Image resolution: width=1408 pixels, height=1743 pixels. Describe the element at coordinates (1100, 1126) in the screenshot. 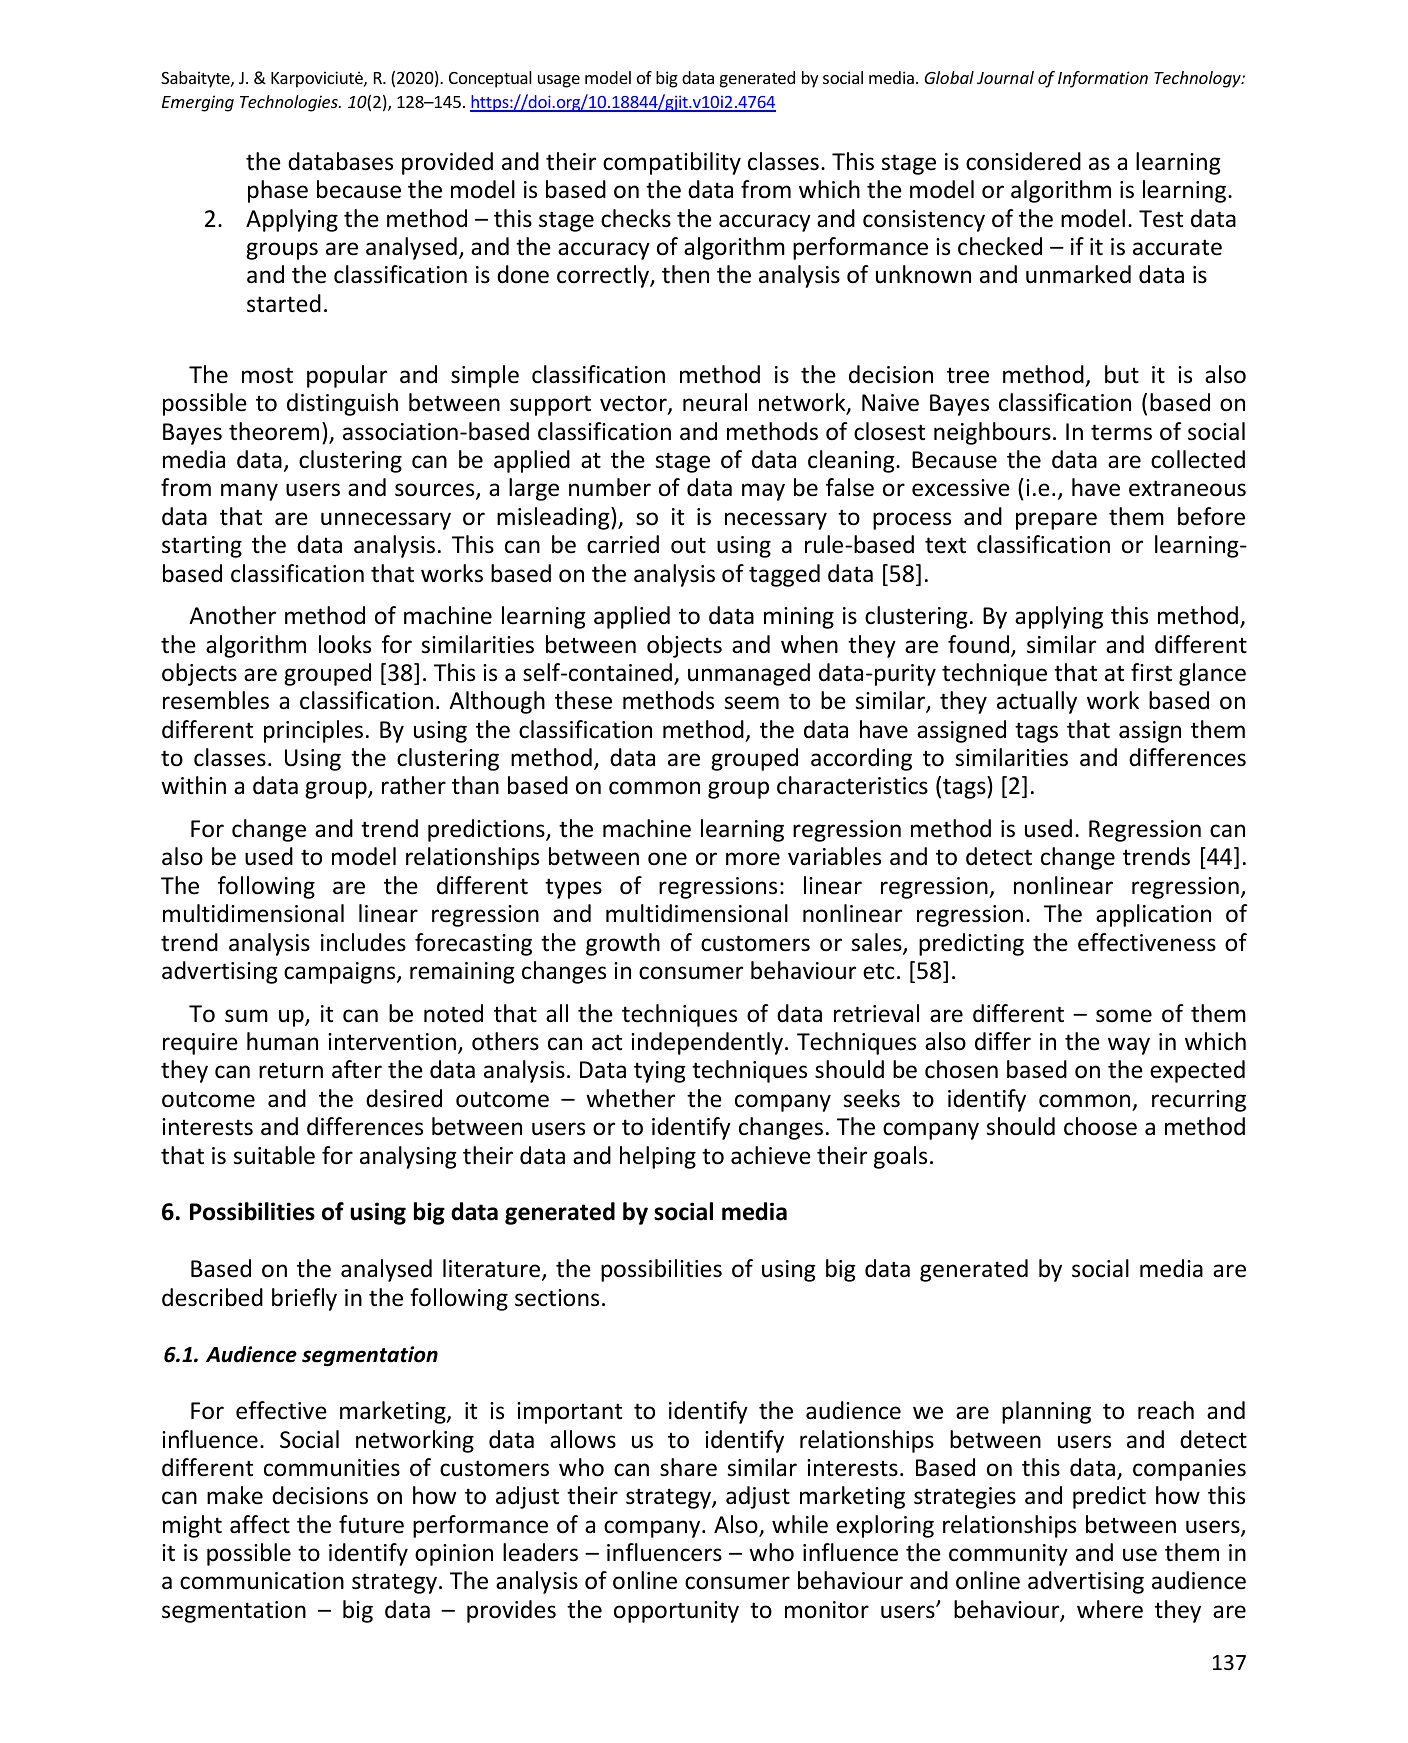

I see `choose` at that location.
